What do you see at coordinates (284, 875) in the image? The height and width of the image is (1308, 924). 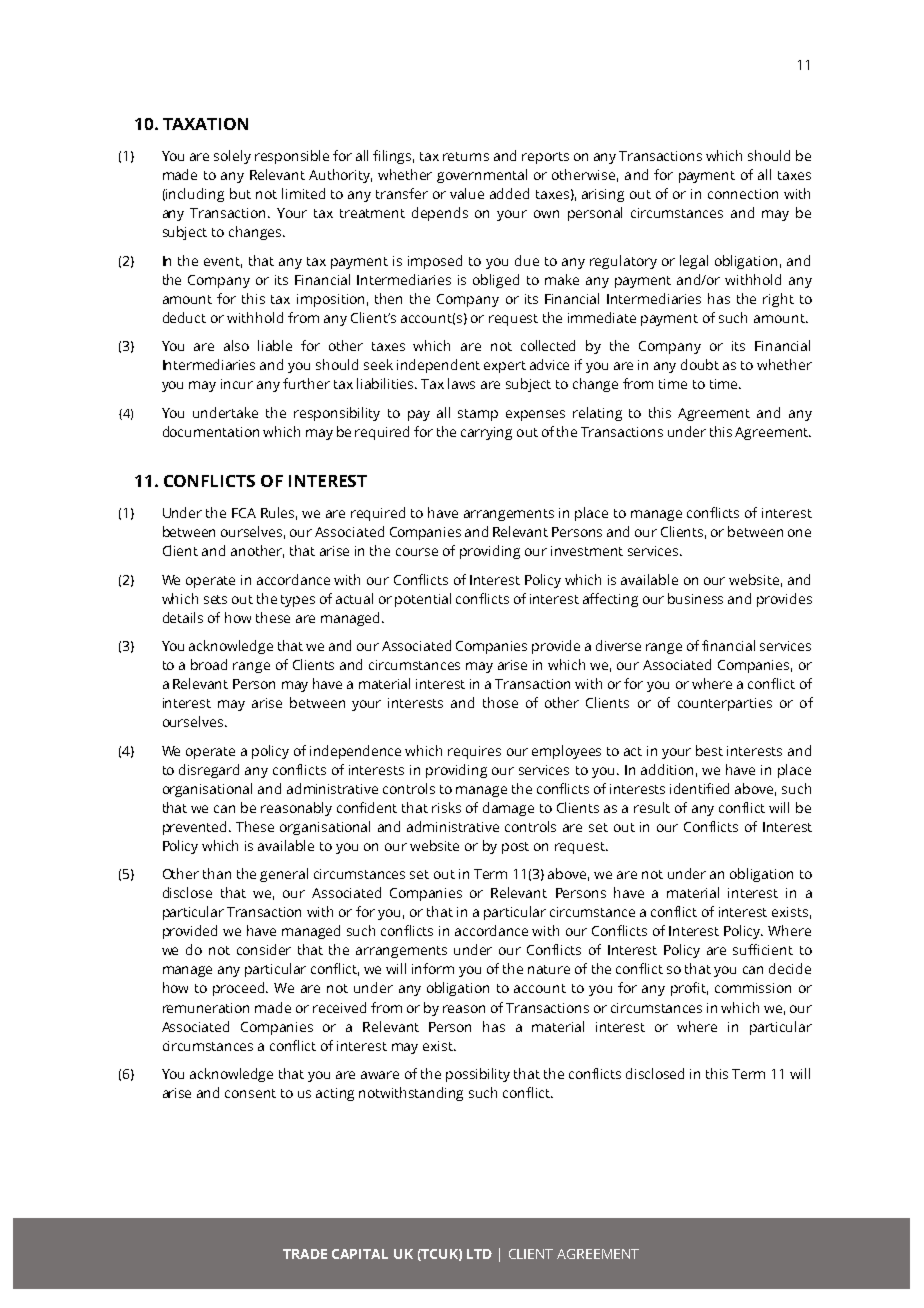 I see `general` at bounding box center [284, 875].
